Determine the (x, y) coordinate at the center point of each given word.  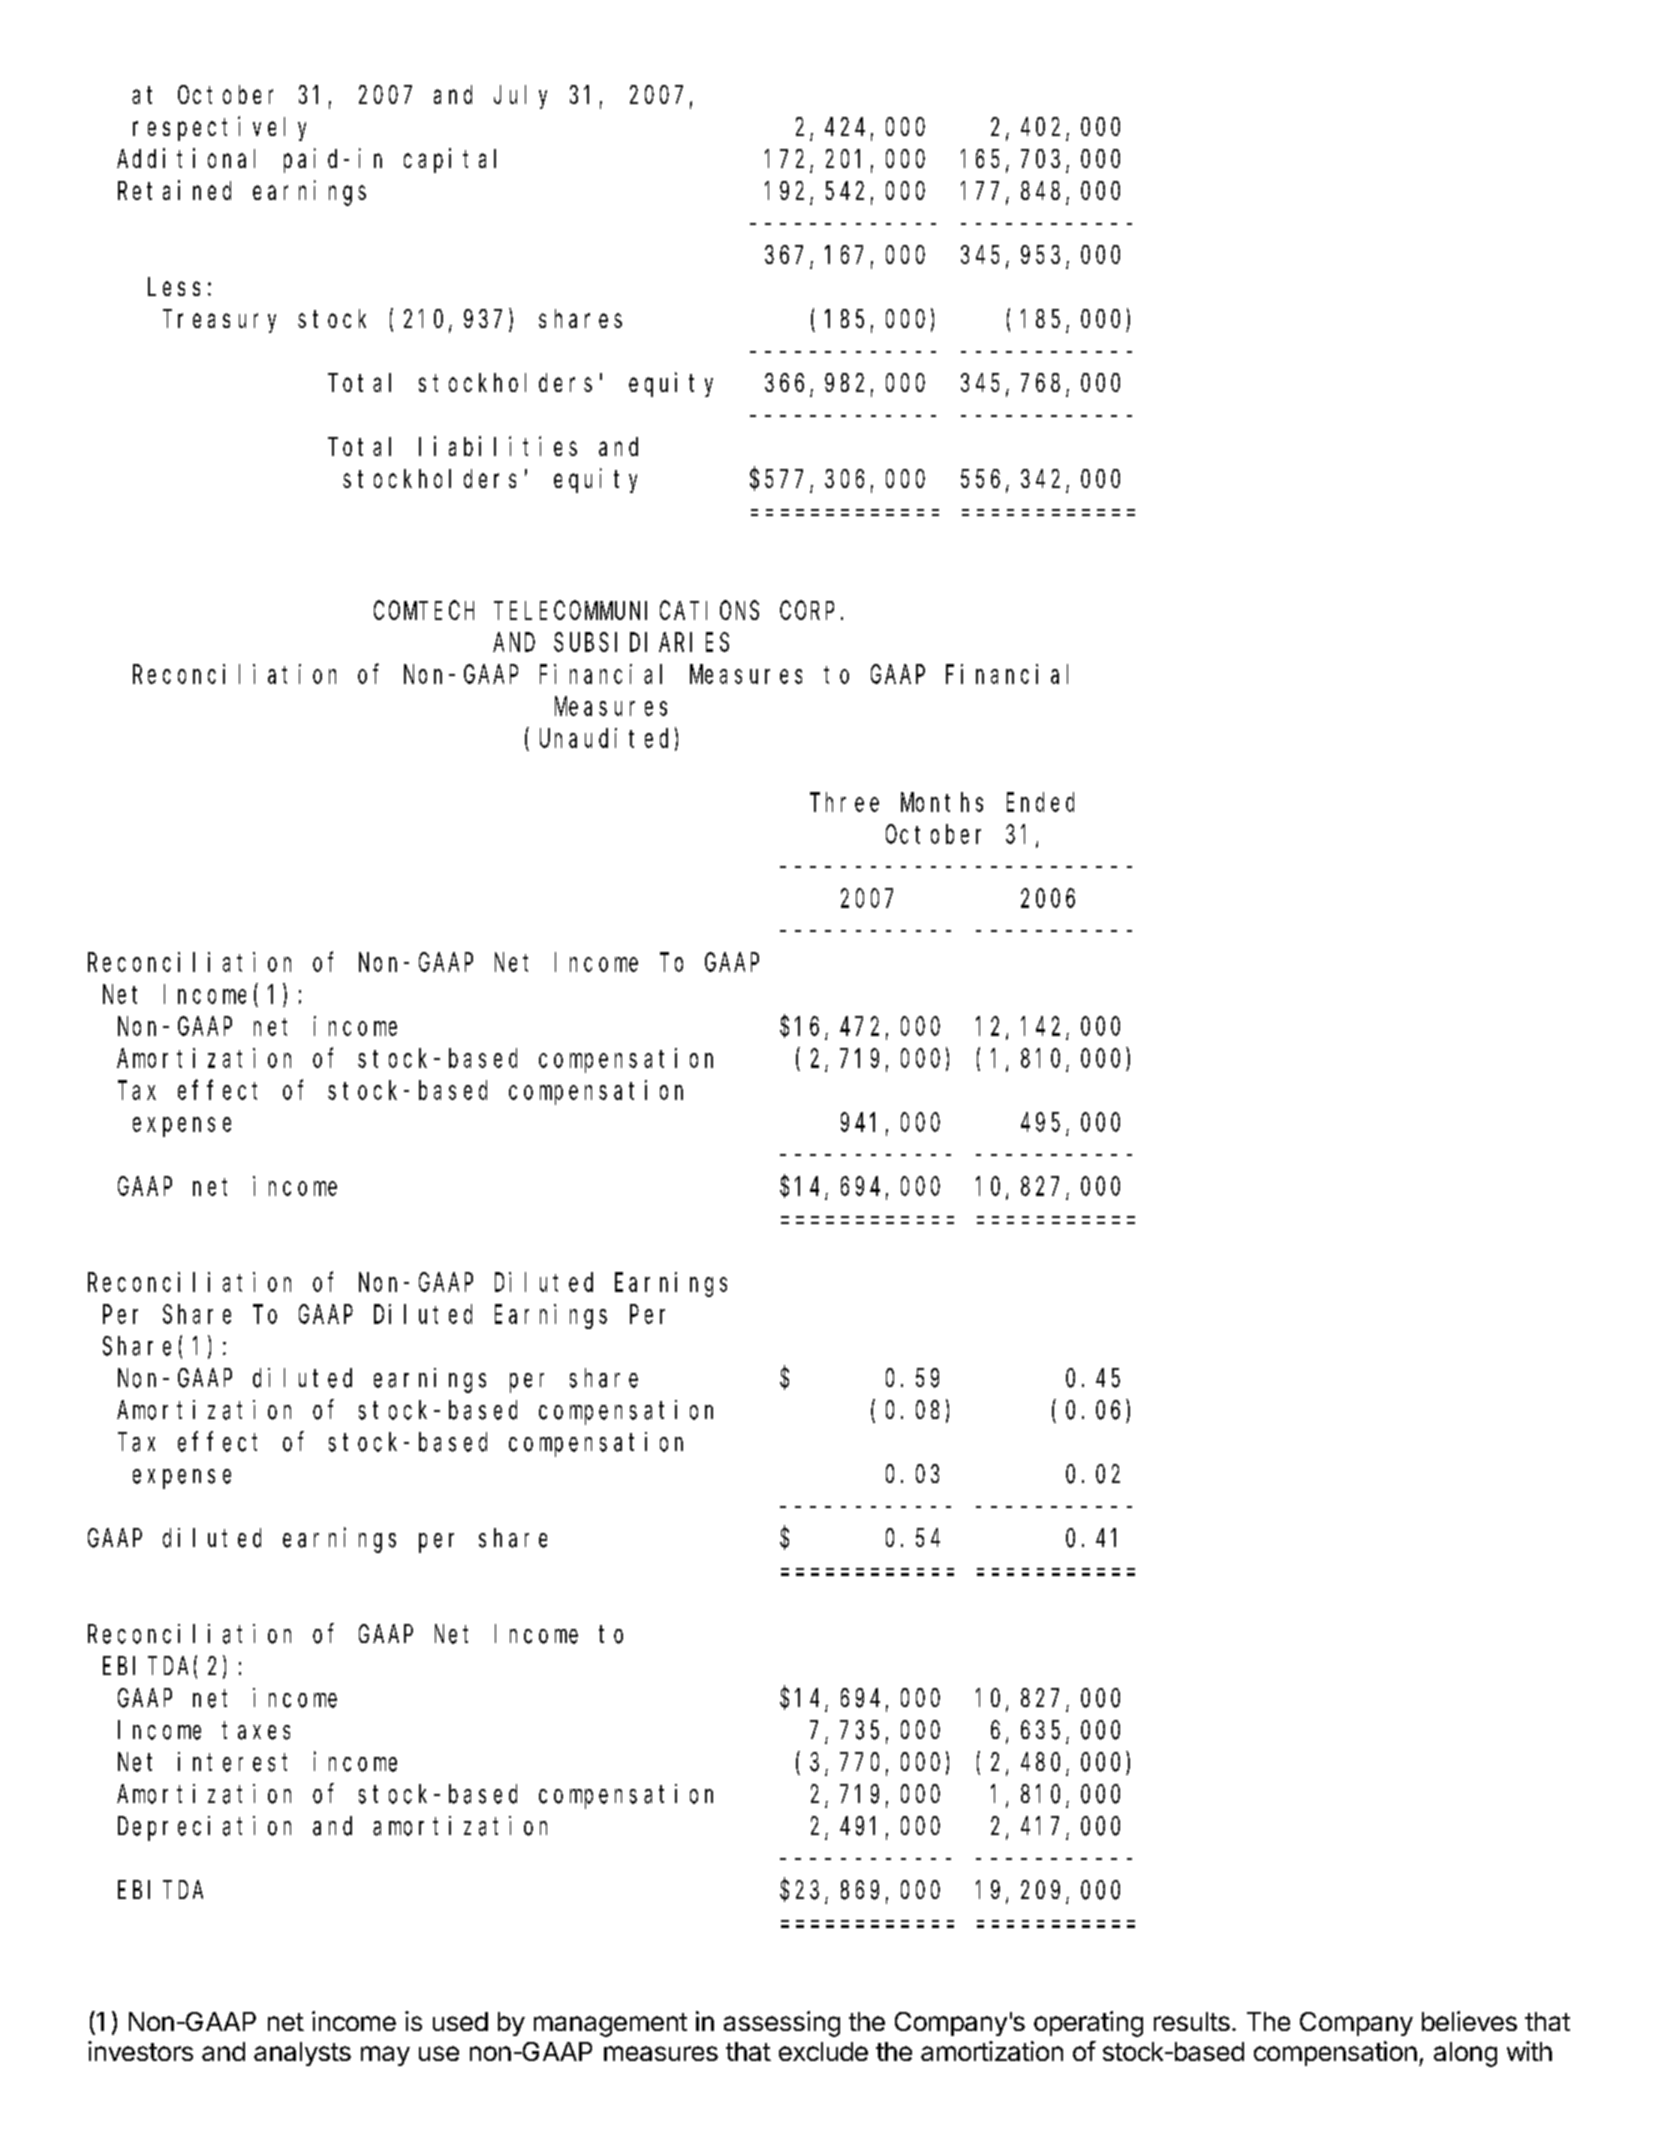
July (520, 97)
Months (942, 802)
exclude (823, 2051)
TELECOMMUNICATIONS (626, 611)
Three (844, 802)
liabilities (498, 446)
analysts (302, 2054)
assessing (782, 2024)
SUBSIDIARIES (641, 643)
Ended (1040, 802)
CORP (807, 611)
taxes (256, 1731)
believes (1469, 2021)
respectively (219, 128)
